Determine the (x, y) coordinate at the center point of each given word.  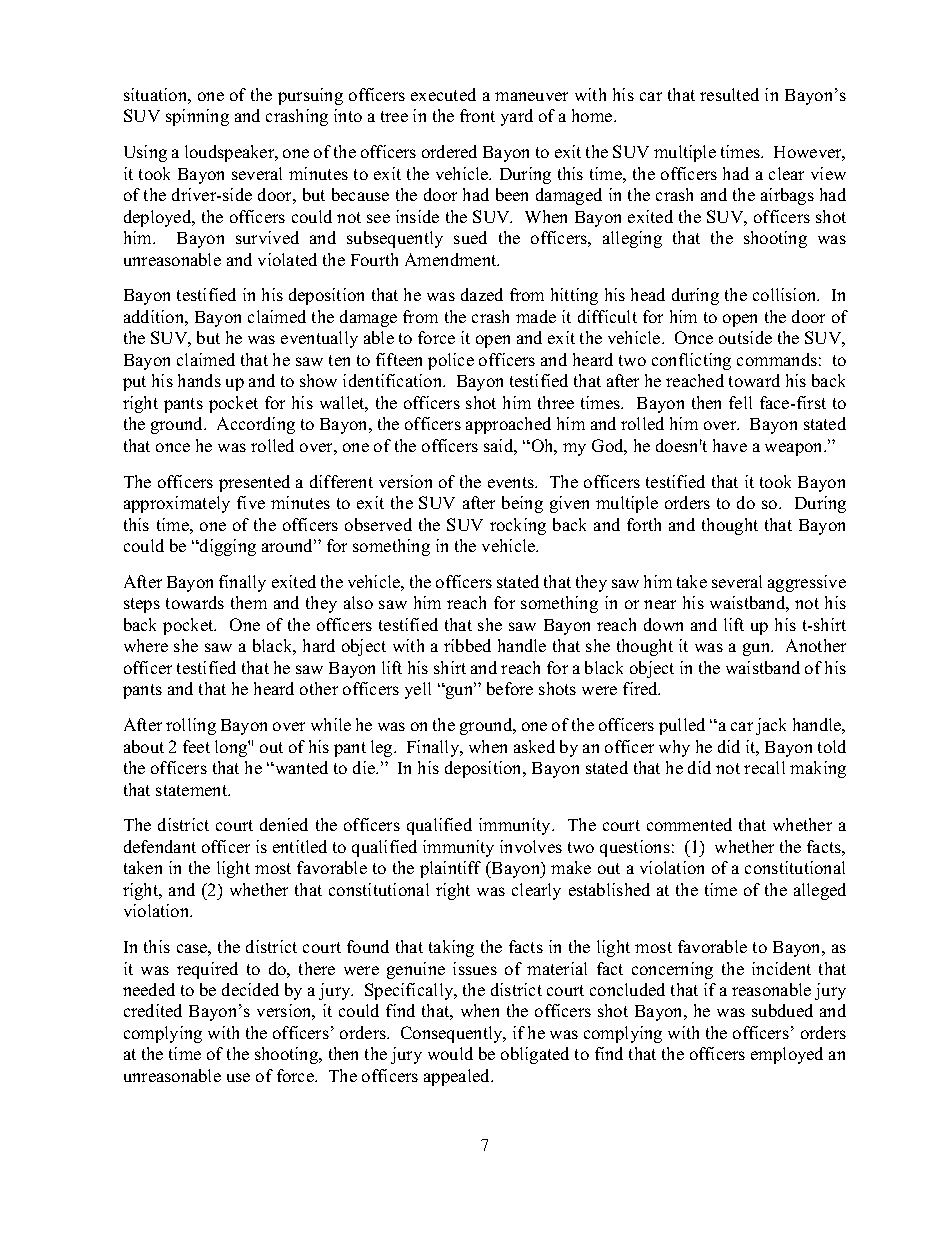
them (249, 602)
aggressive (807, 583)
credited (153, 1010)
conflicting (691, 361)
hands (199, 380)
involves (531, 846)
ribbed (467, 645)
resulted (729, 94)
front (477, 115)
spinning (197, 117)
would (450, 1053)
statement (193, 790)
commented (689, 824)
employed (787, 1055)
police (451, 361)
